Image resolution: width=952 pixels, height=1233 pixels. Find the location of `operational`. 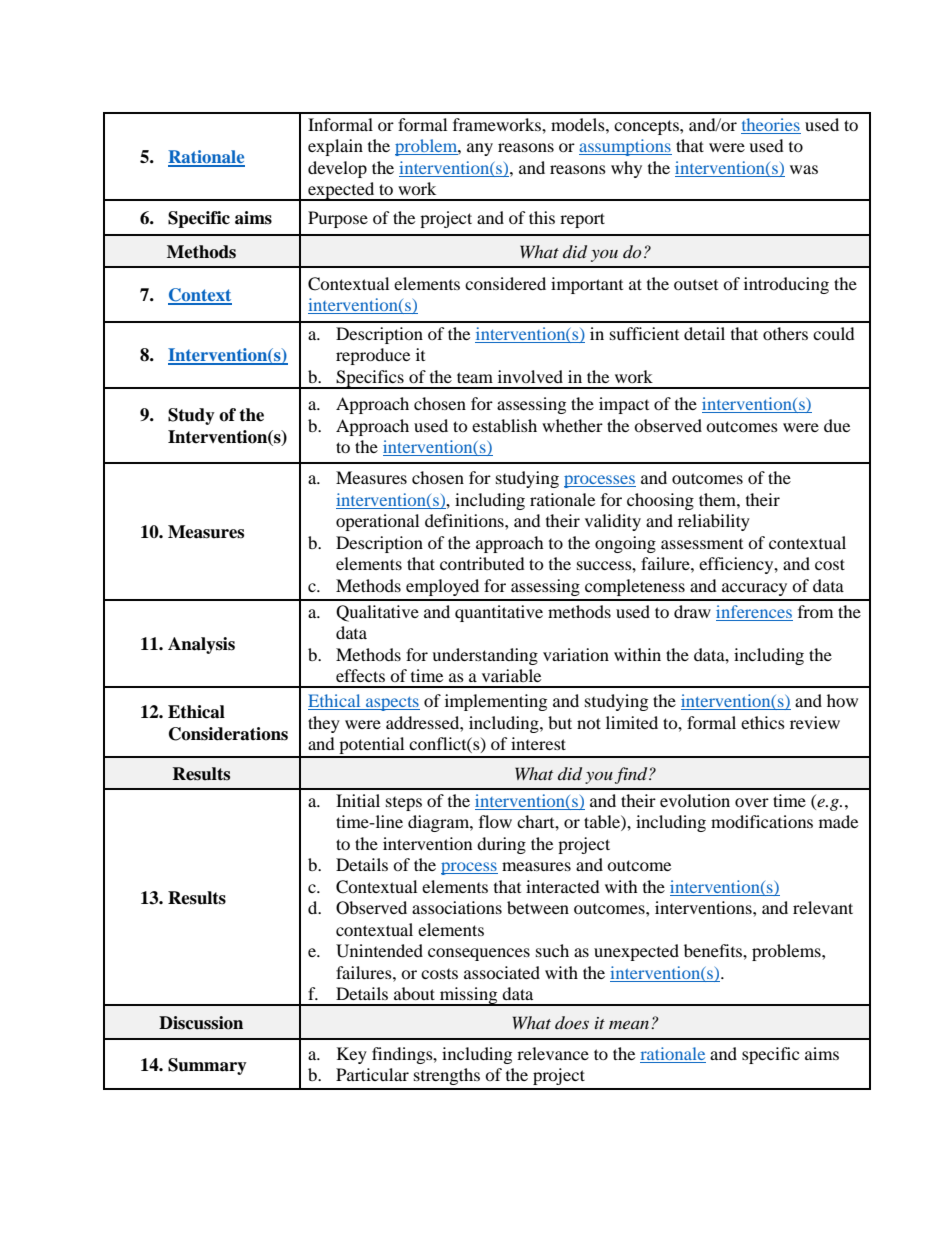

operational is located at coordinates (377, 522).
